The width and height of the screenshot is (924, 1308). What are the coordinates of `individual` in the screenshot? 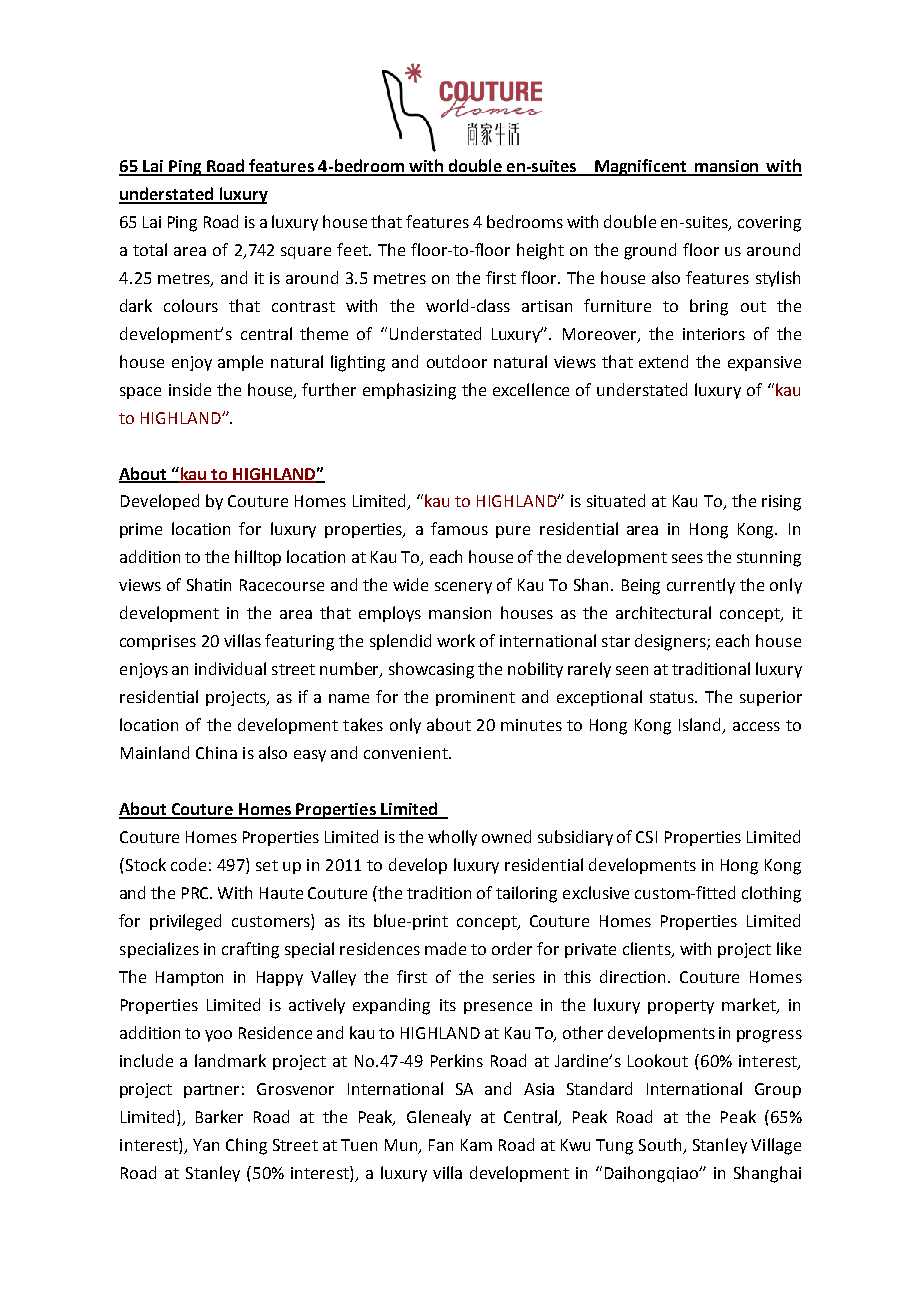 It's located at (230, 668).
